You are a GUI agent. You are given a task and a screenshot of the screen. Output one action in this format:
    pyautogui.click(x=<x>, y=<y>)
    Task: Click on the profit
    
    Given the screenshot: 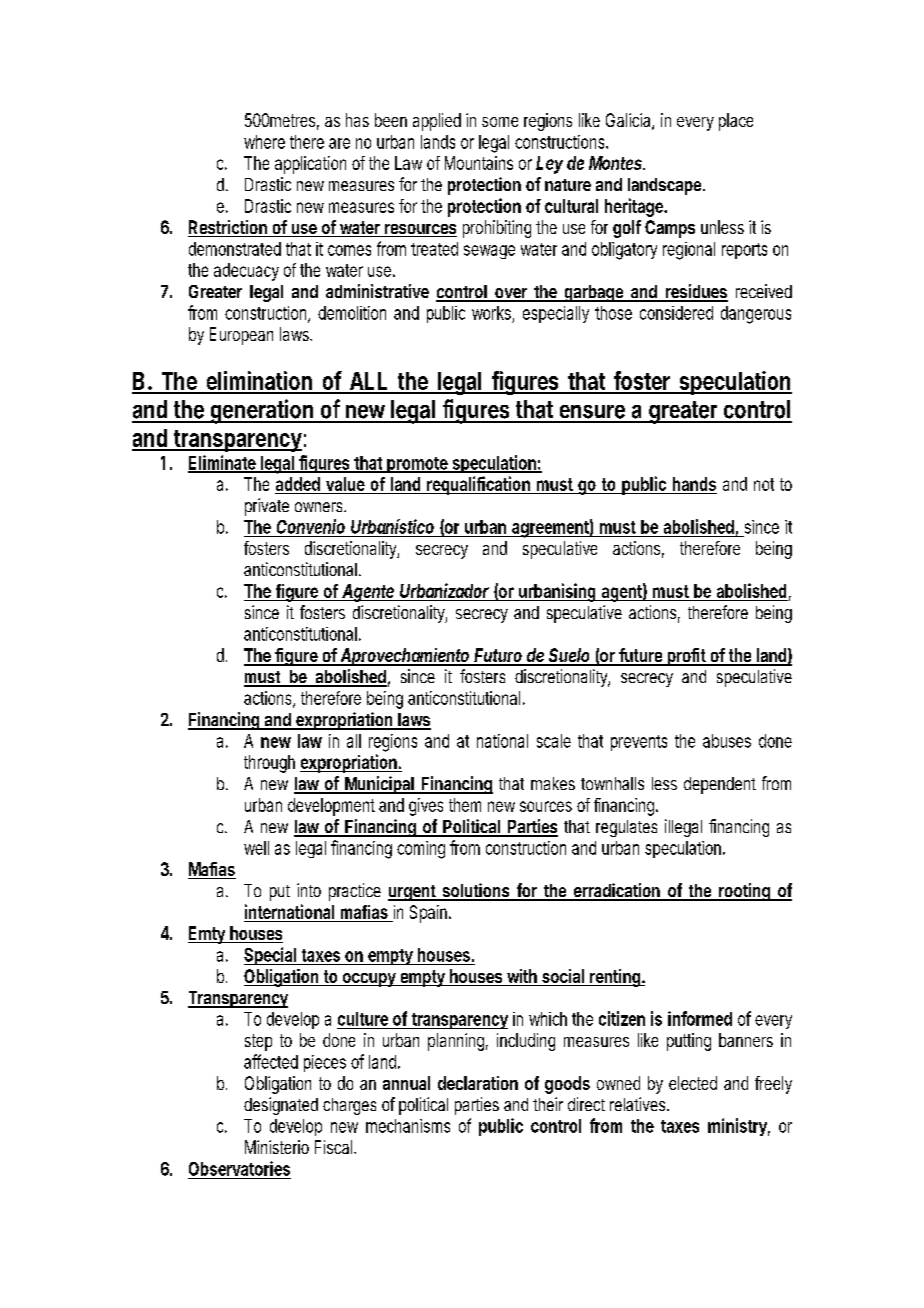 What is the action you would take?
    pyautogui.click(x=688, y=657)
